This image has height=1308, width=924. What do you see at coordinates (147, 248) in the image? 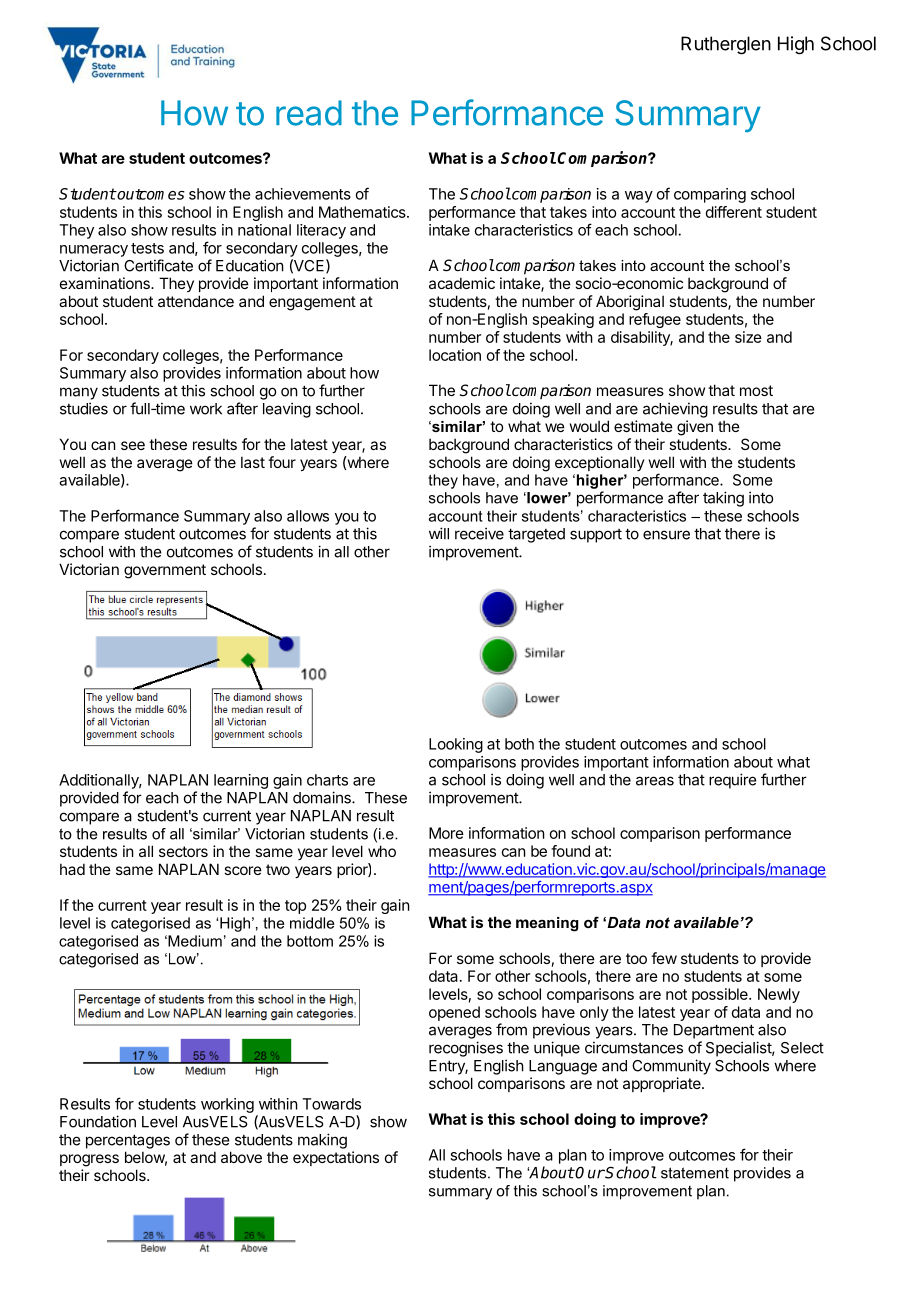
I see `tests` at bounding box center [147, 248].
